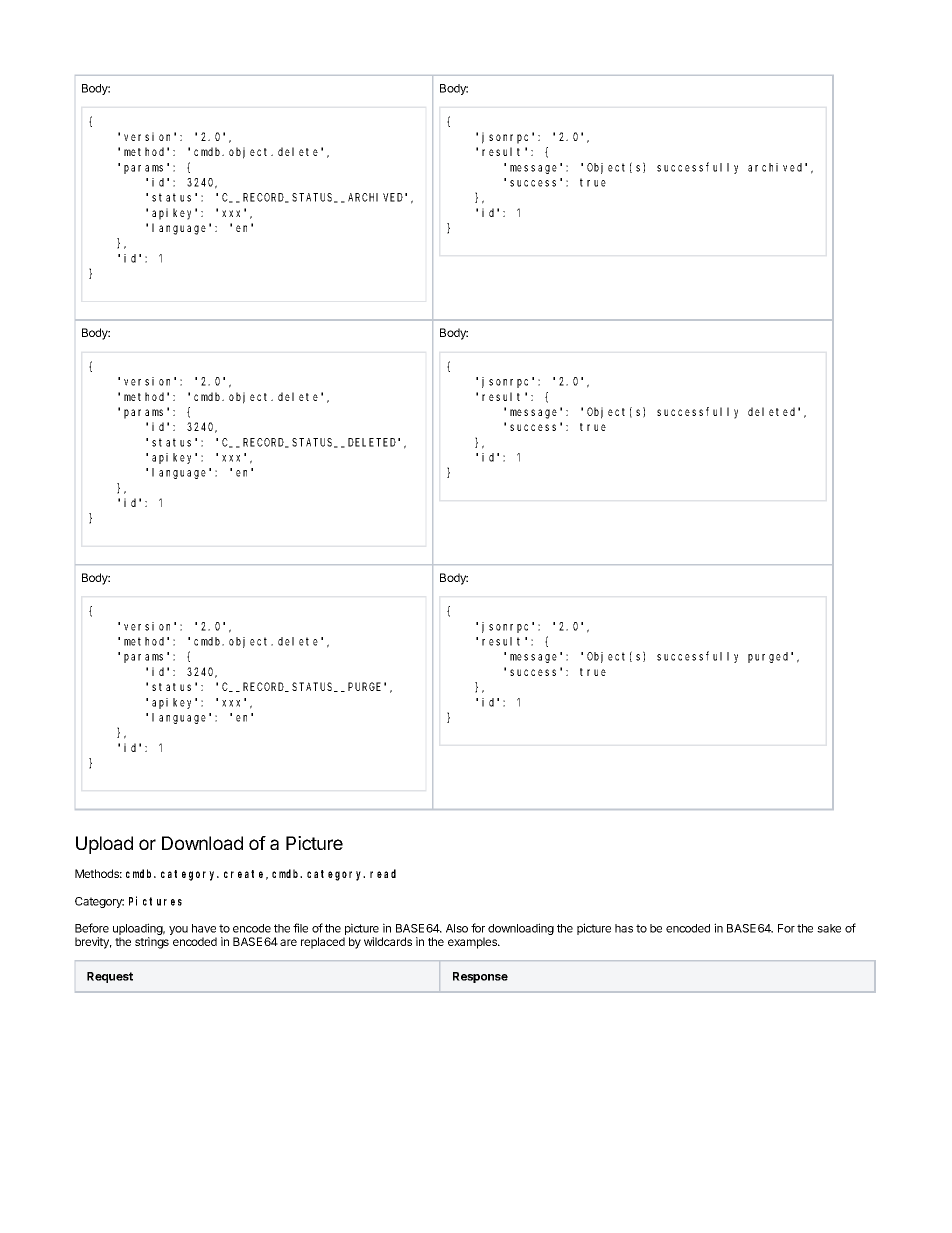 This document has height=1233, width=952. I want to click on Also, so click(457, 928).
